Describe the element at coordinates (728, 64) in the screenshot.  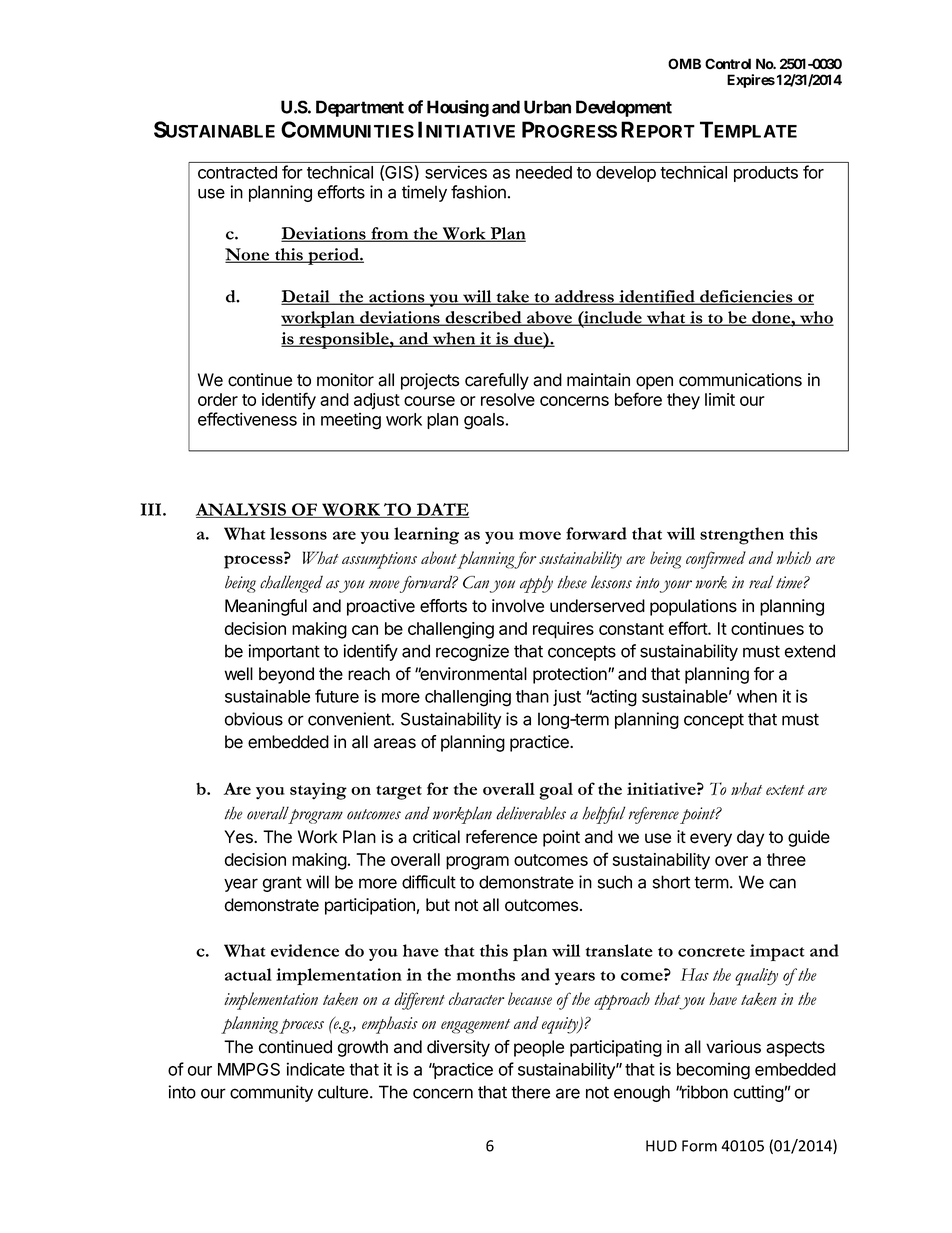
I see `Control` at that location.
